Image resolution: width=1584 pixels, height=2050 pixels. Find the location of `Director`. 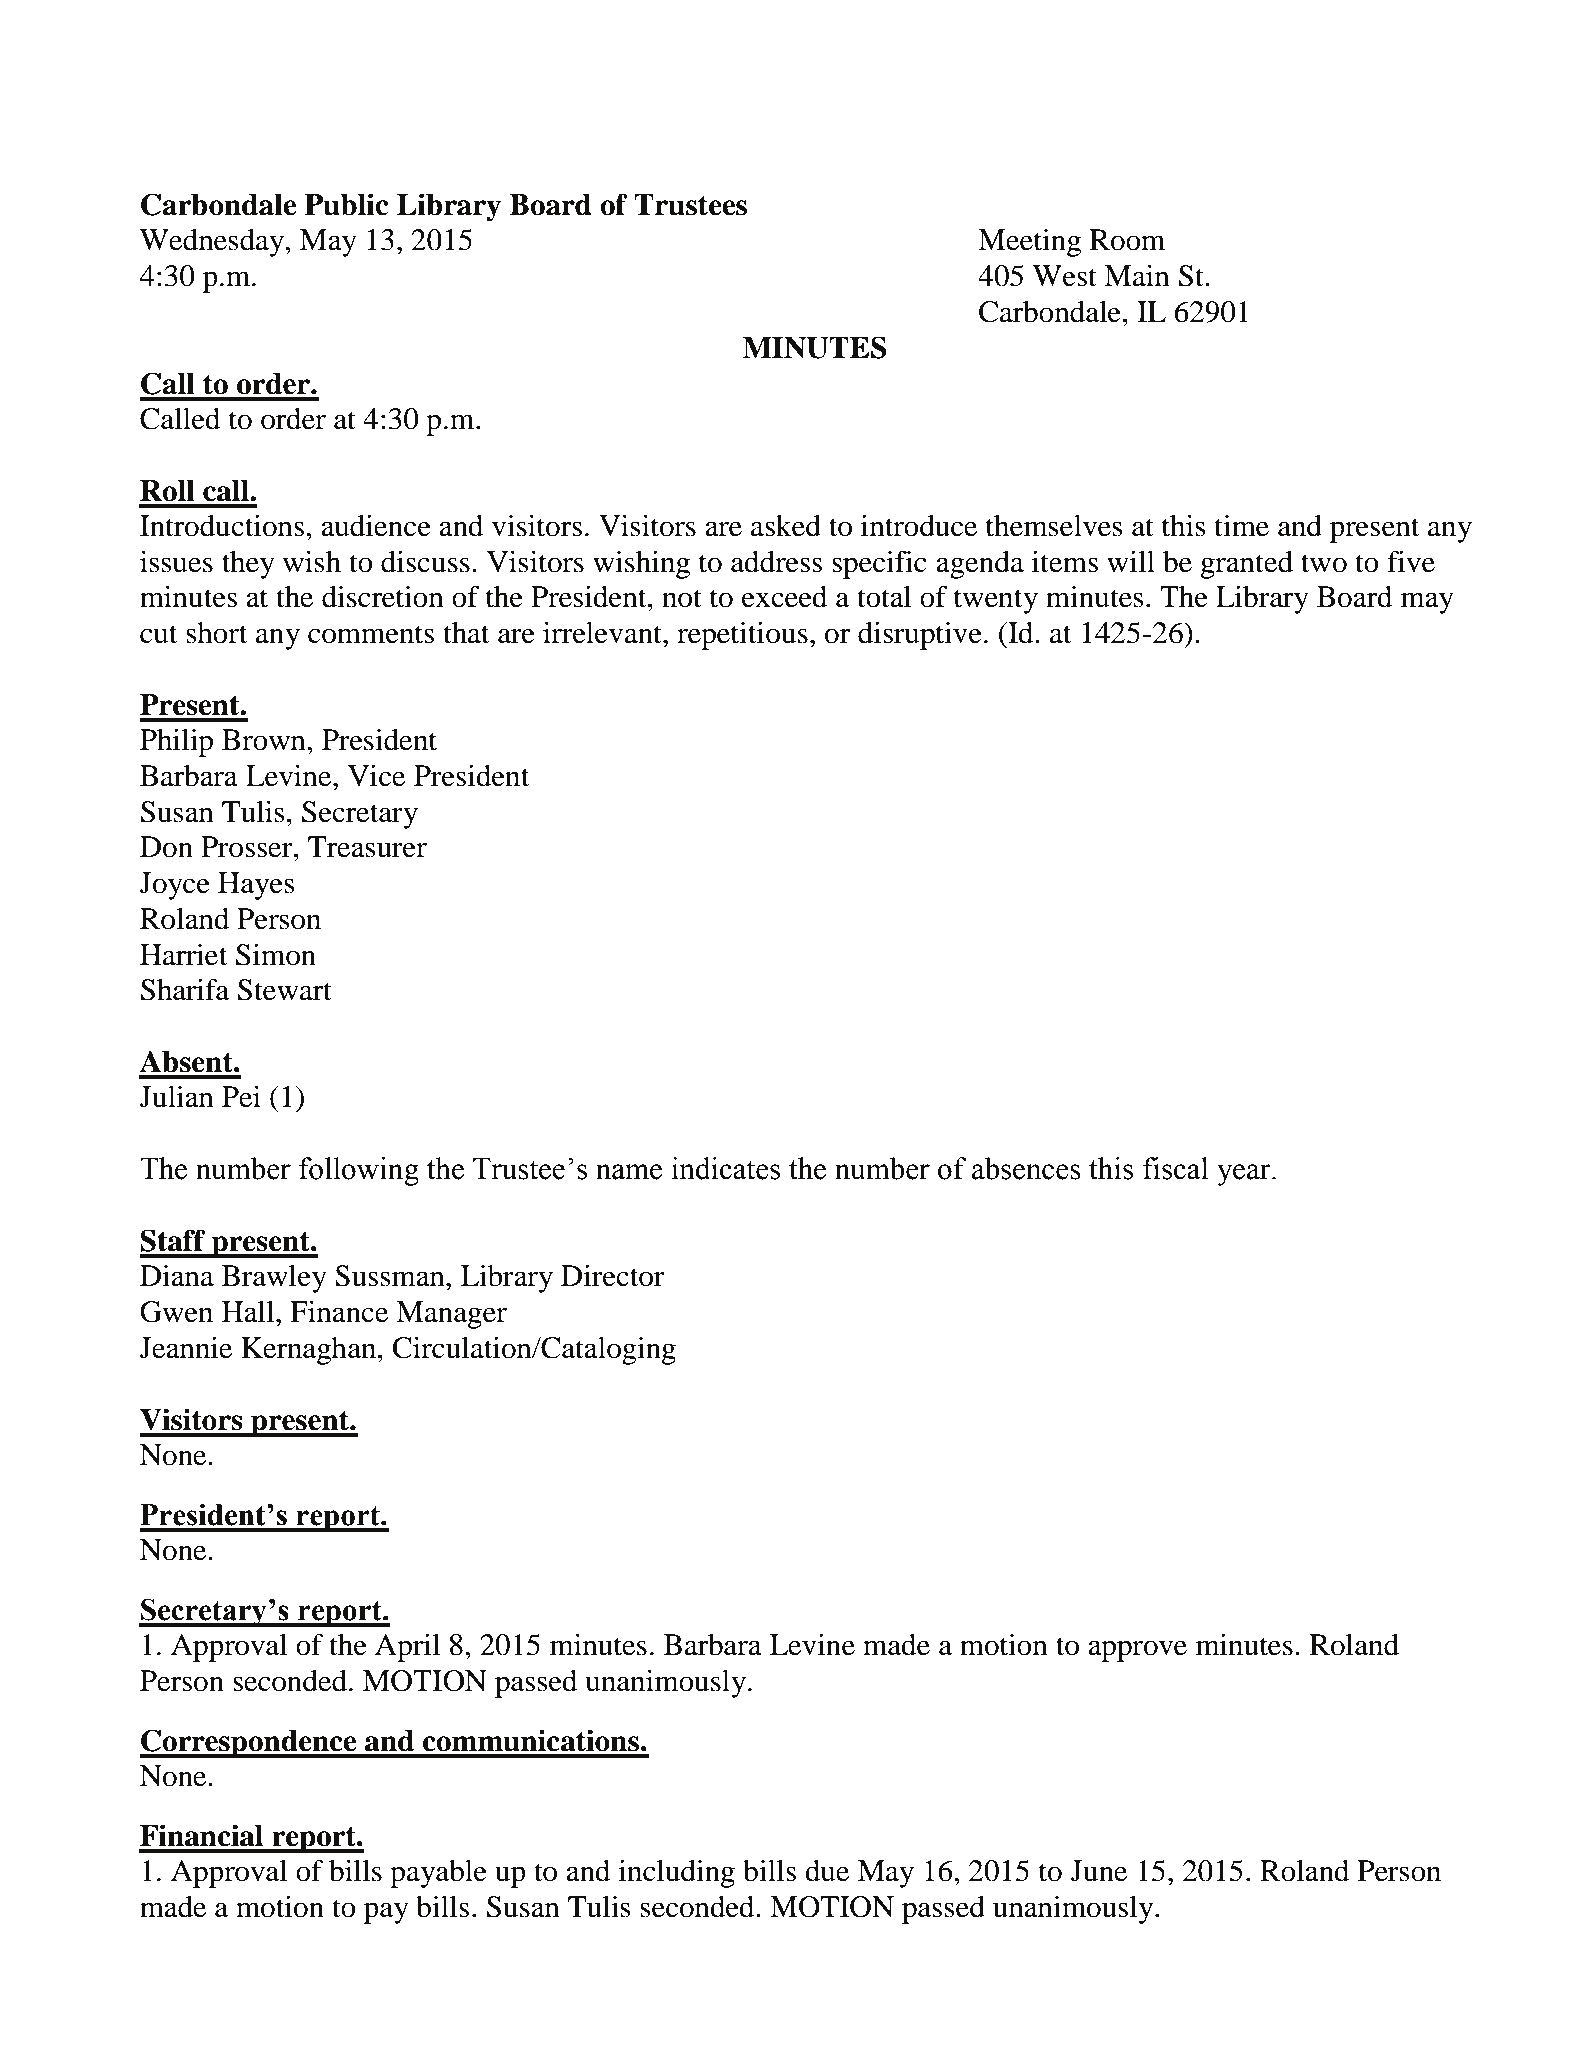

Director is located at coordinates (613, 1276).
